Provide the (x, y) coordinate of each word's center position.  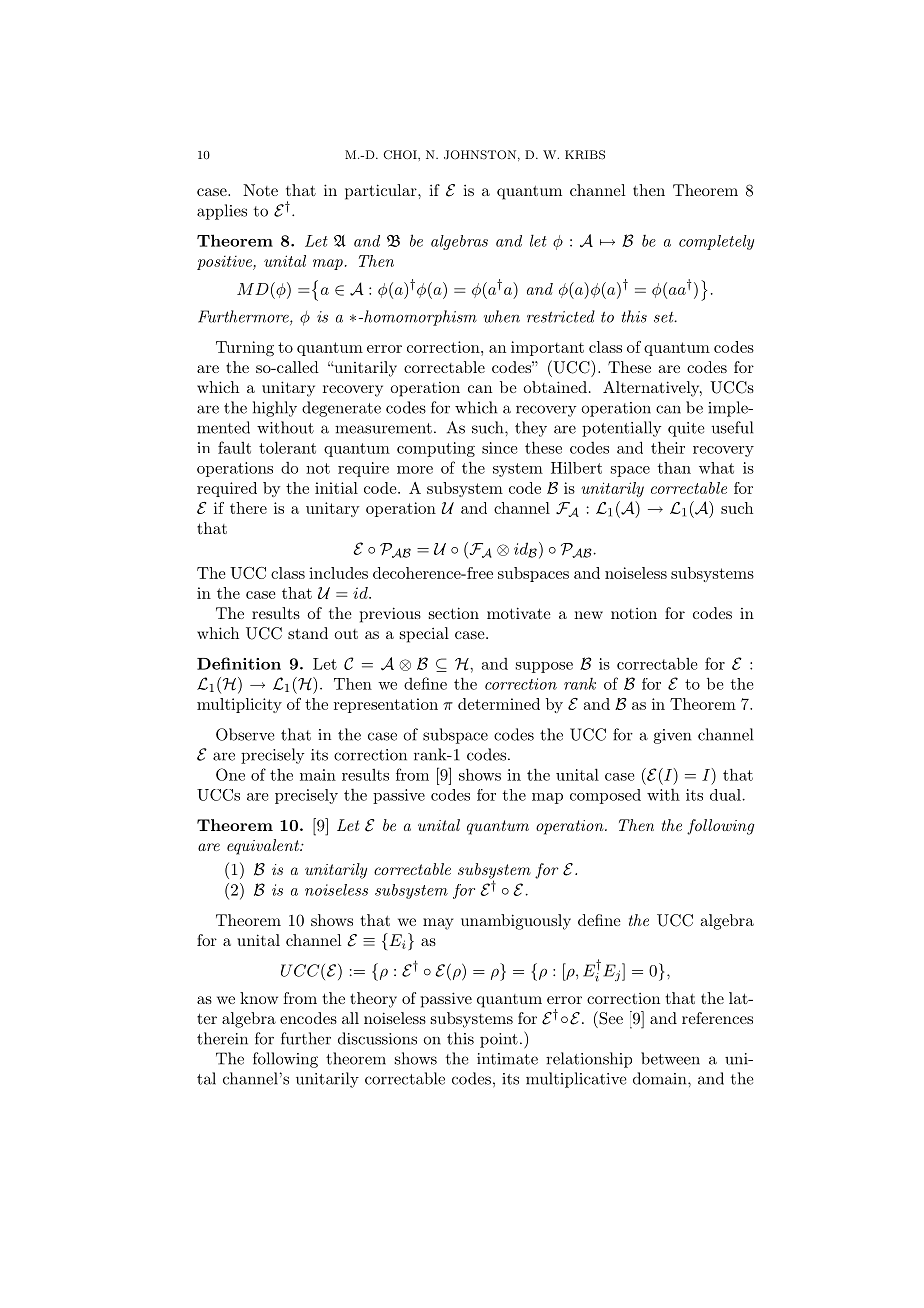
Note (260, 190)
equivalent (264, 847)
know (259, 998)
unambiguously (516, 922)
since (499, 448)
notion (634, 613)
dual (725, 795)
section (454, 613)
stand (308, 633)
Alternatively (652, 389)
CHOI (401, 155)
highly (275, 409)
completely (716, 242)
